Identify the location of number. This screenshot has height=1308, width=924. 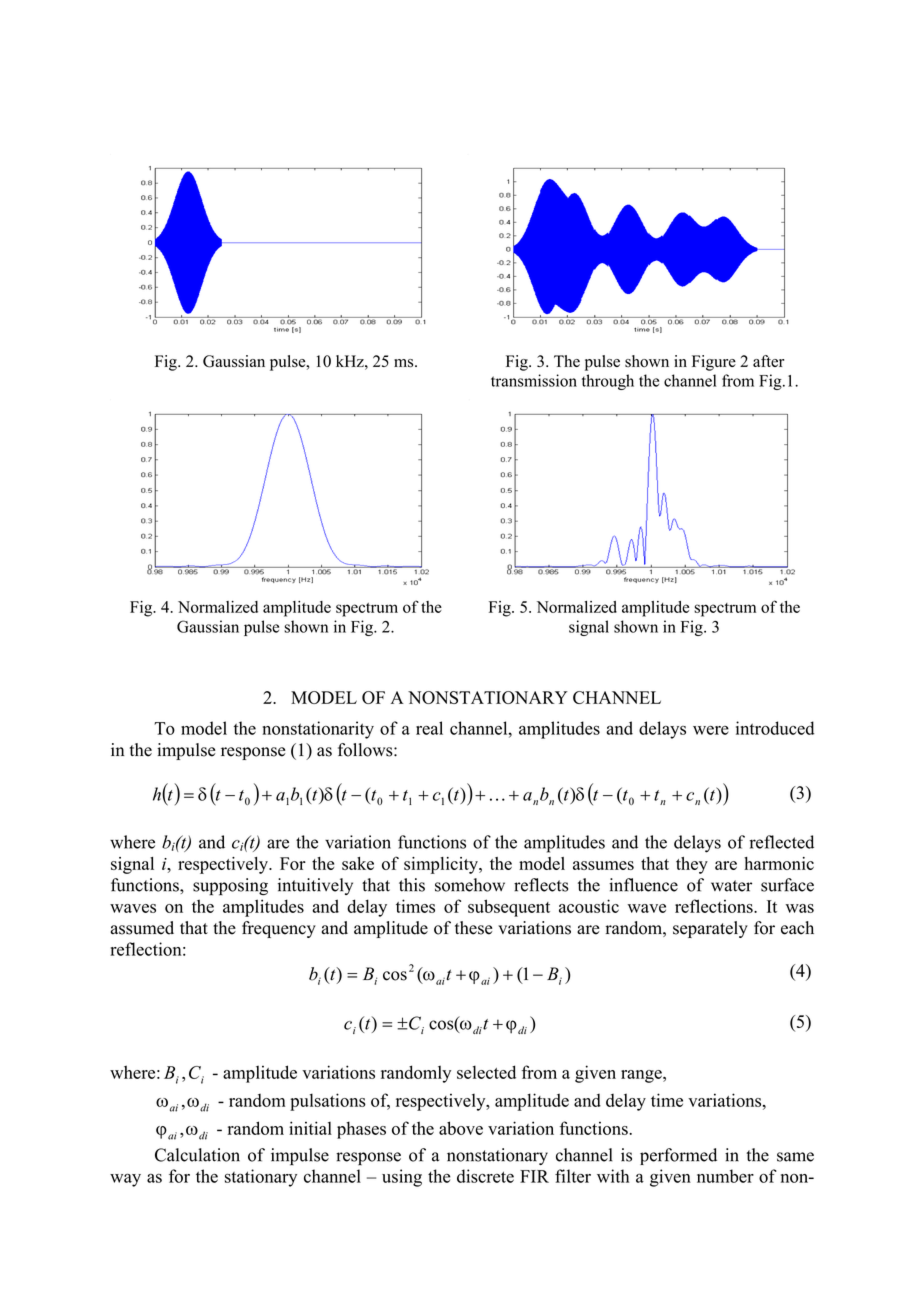
(725, 1176).
